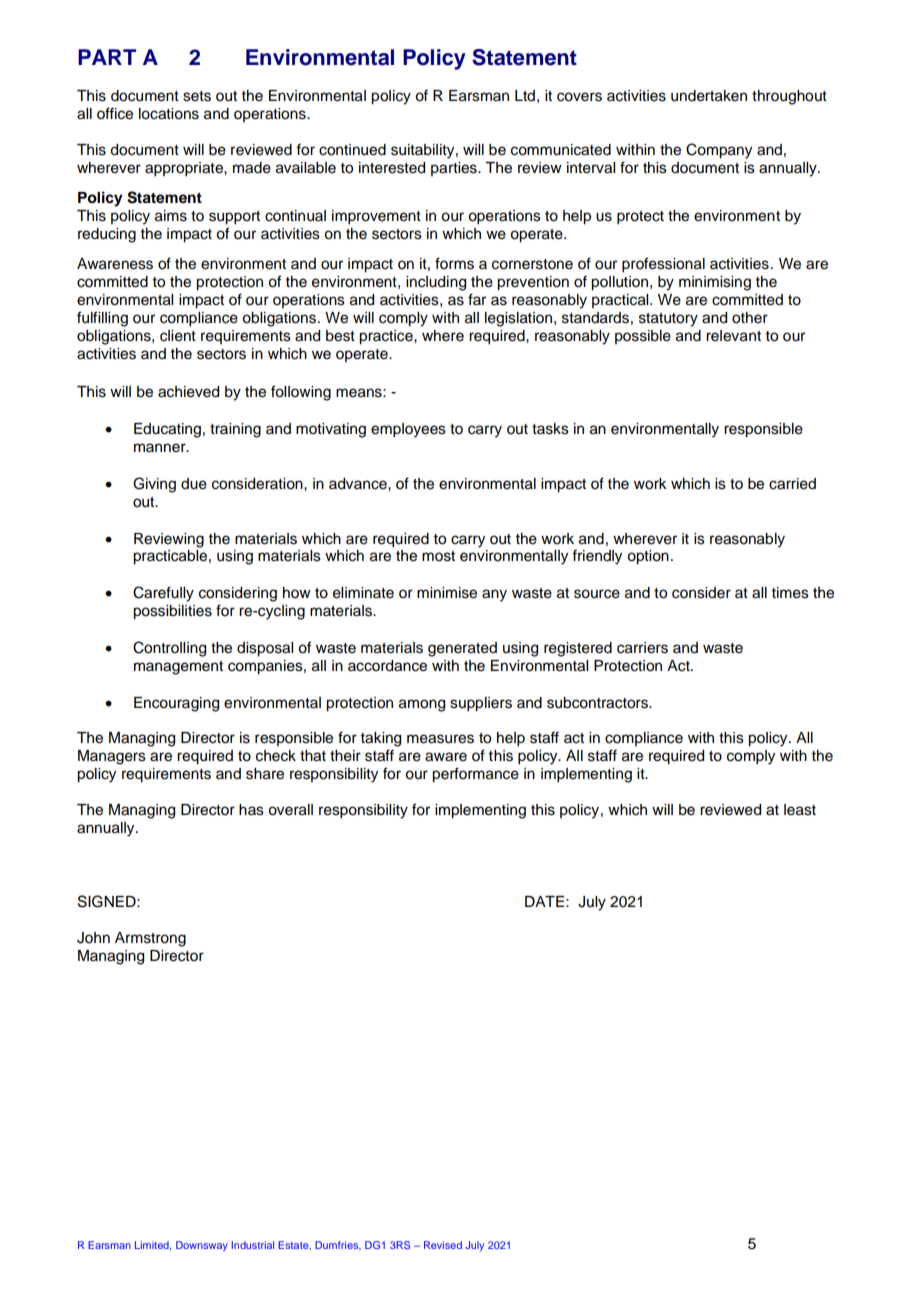 The width and height of the document is (924, 1308). I want to click on has, so click(251, 810).
